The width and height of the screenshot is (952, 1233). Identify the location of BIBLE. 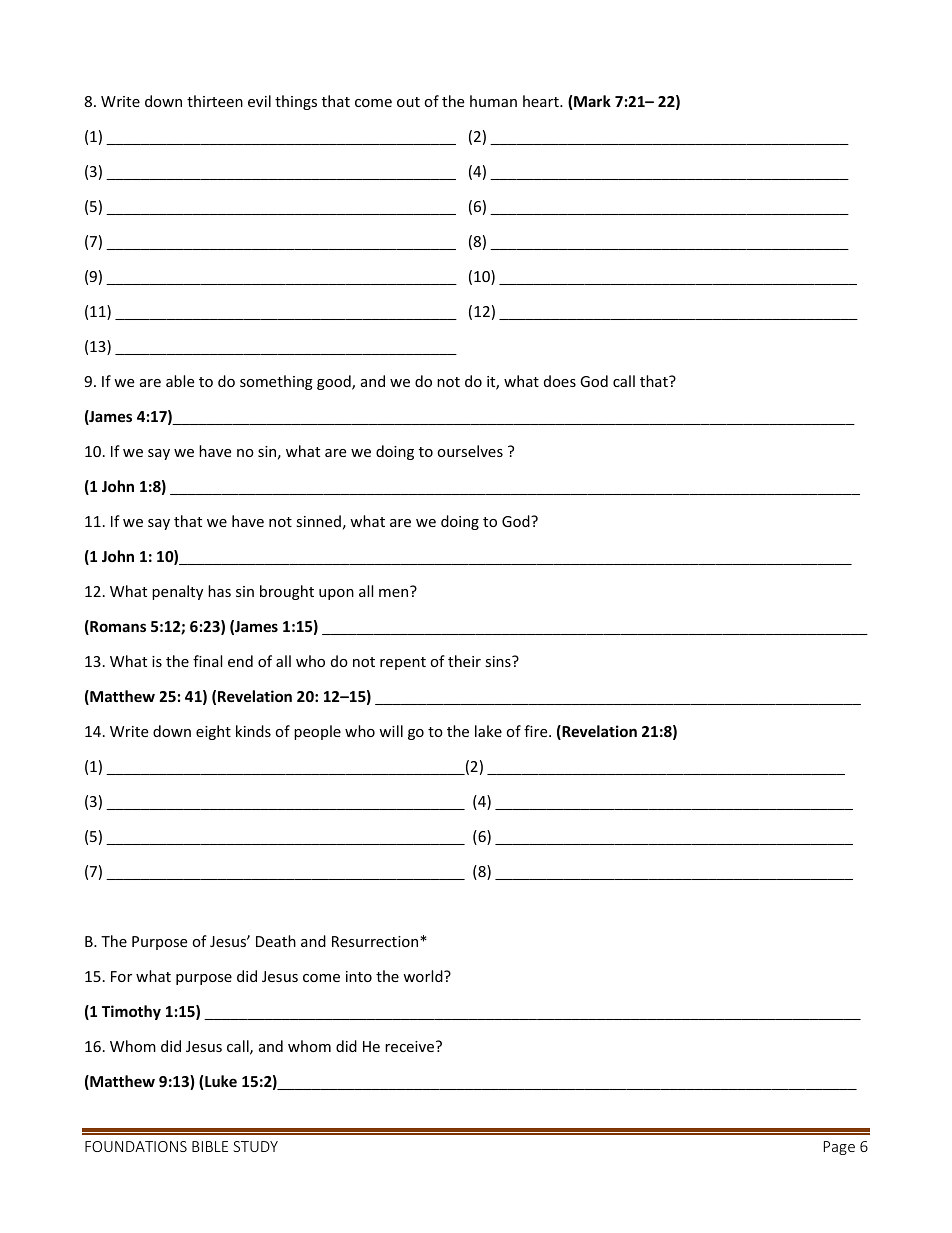
(210, 1146).
